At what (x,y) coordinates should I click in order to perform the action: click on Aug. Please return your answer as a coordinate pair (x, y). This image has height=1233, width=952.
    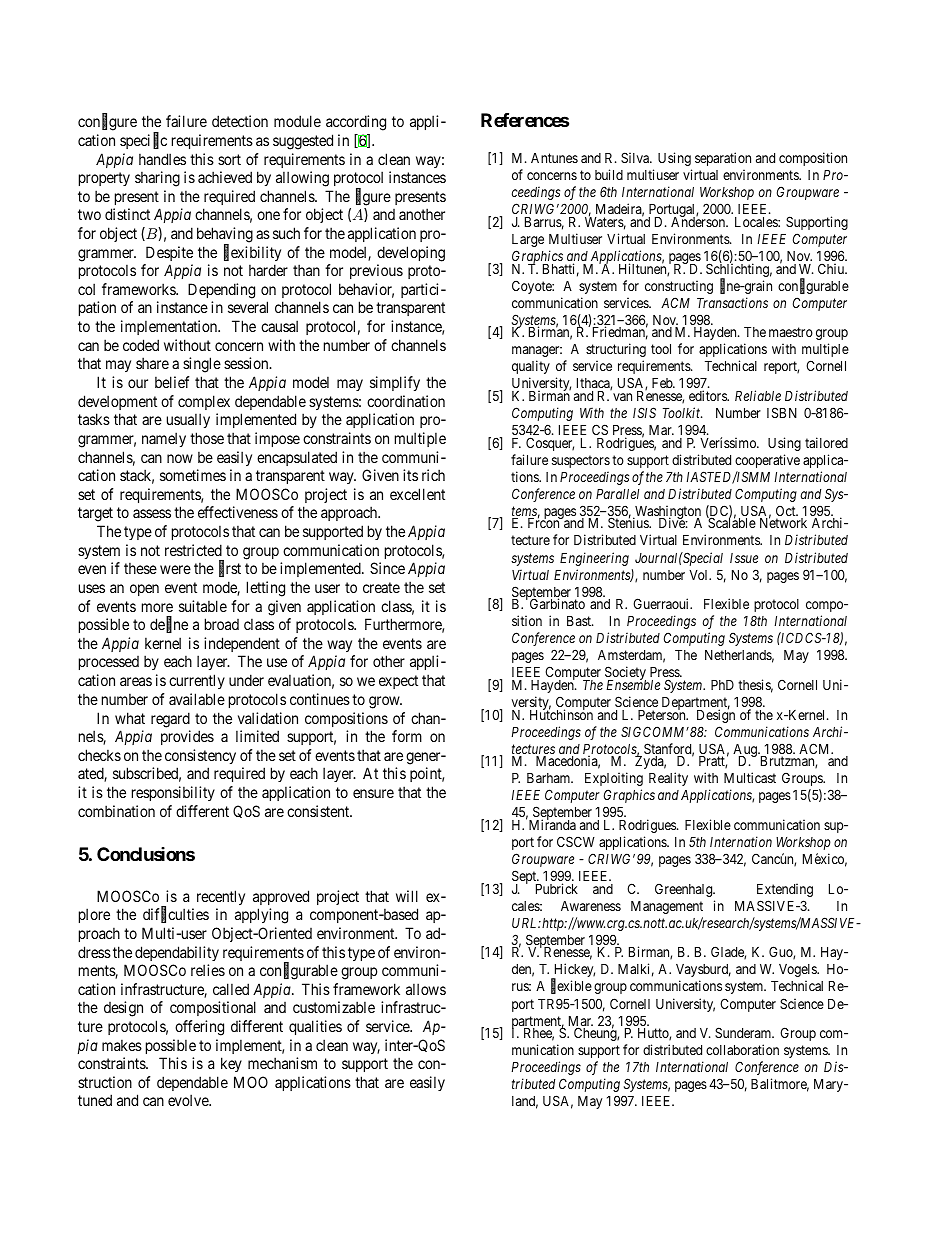
    Looking at the image, I should click on (746, 752).
